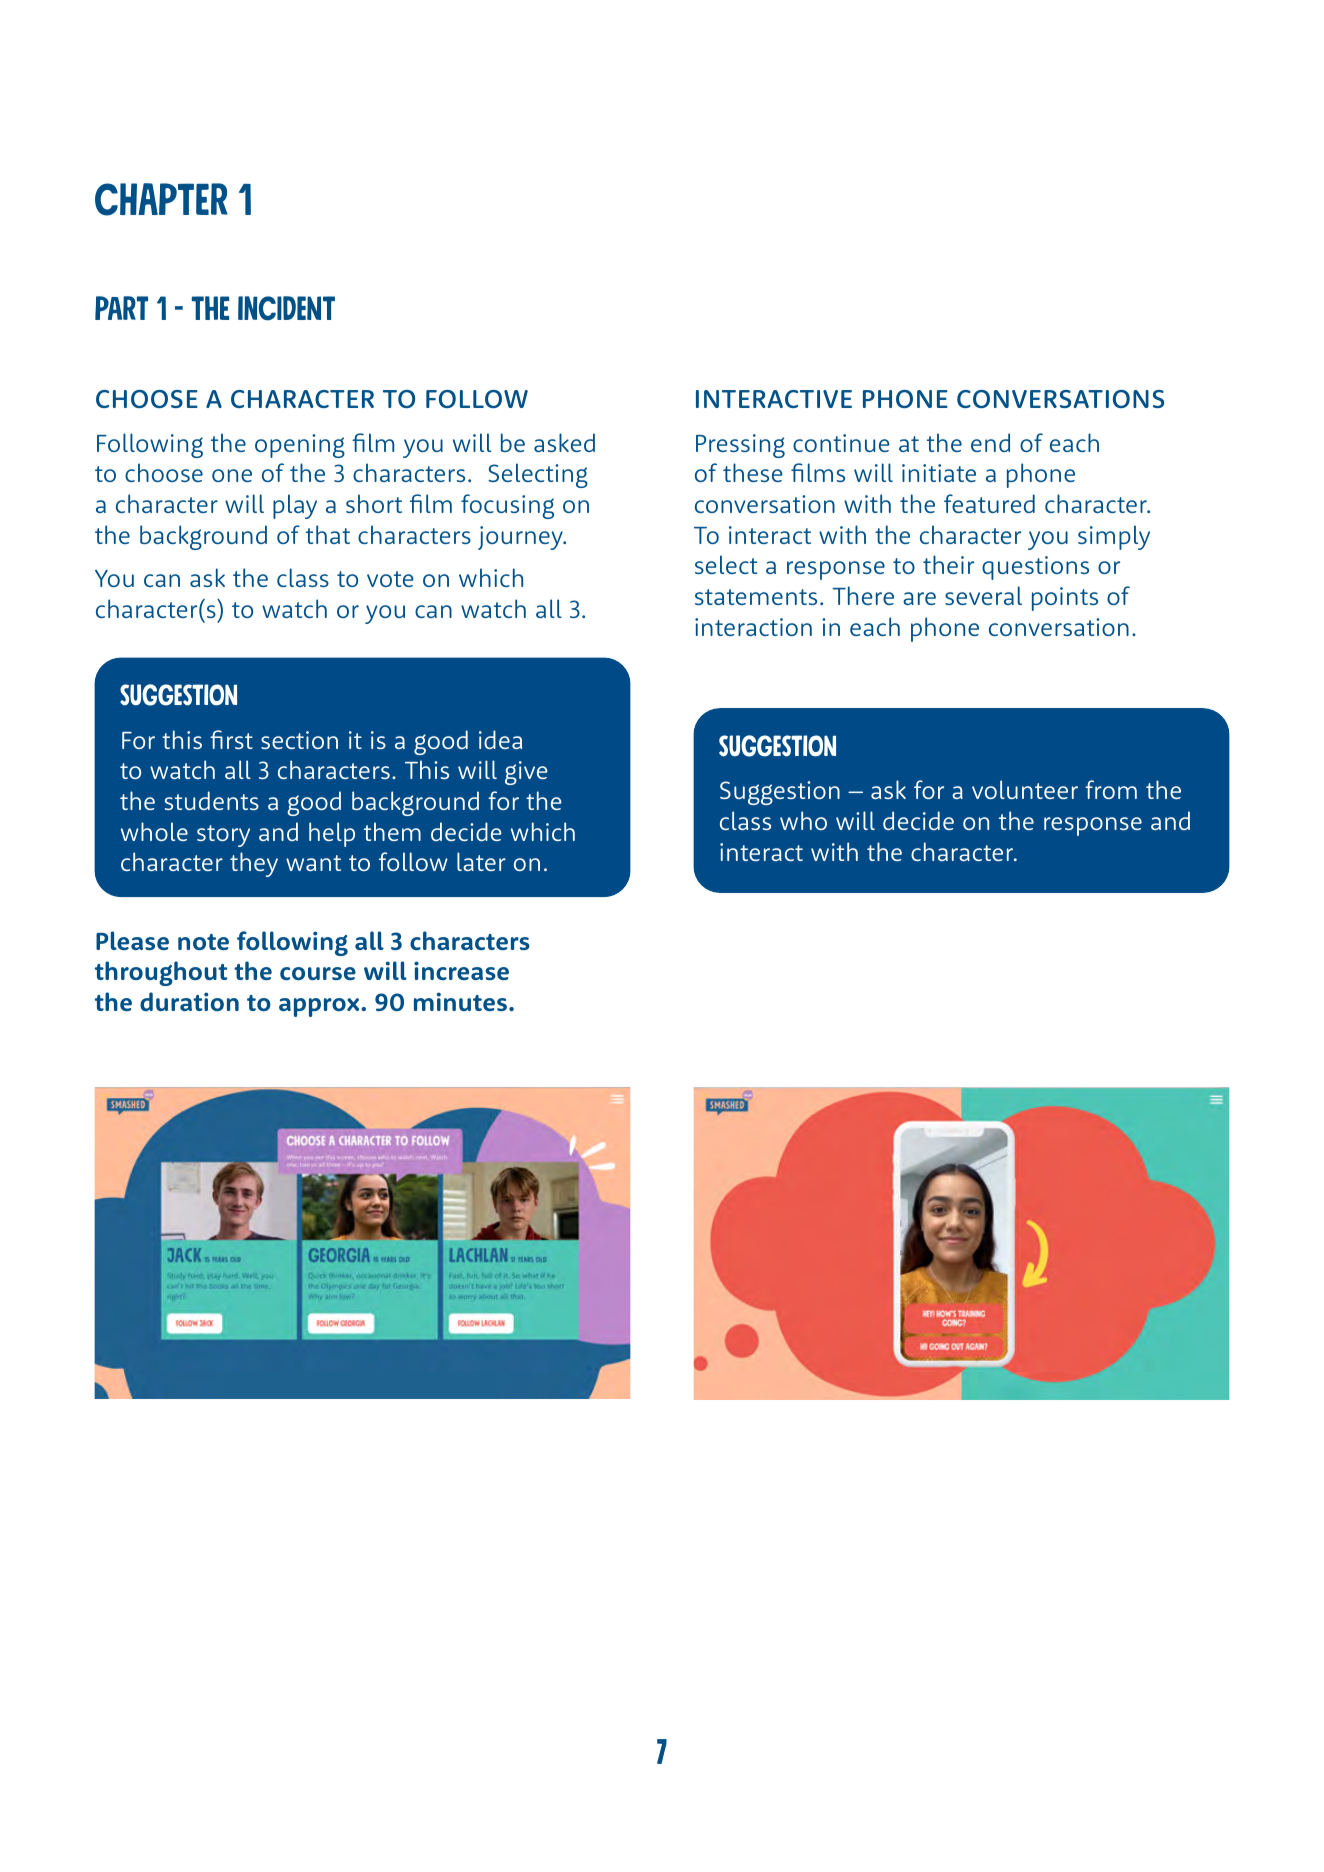 This page has width=1324, height=1872. Describe the element at coordinates (286, 308) in the page. I see `incident` at that location.
